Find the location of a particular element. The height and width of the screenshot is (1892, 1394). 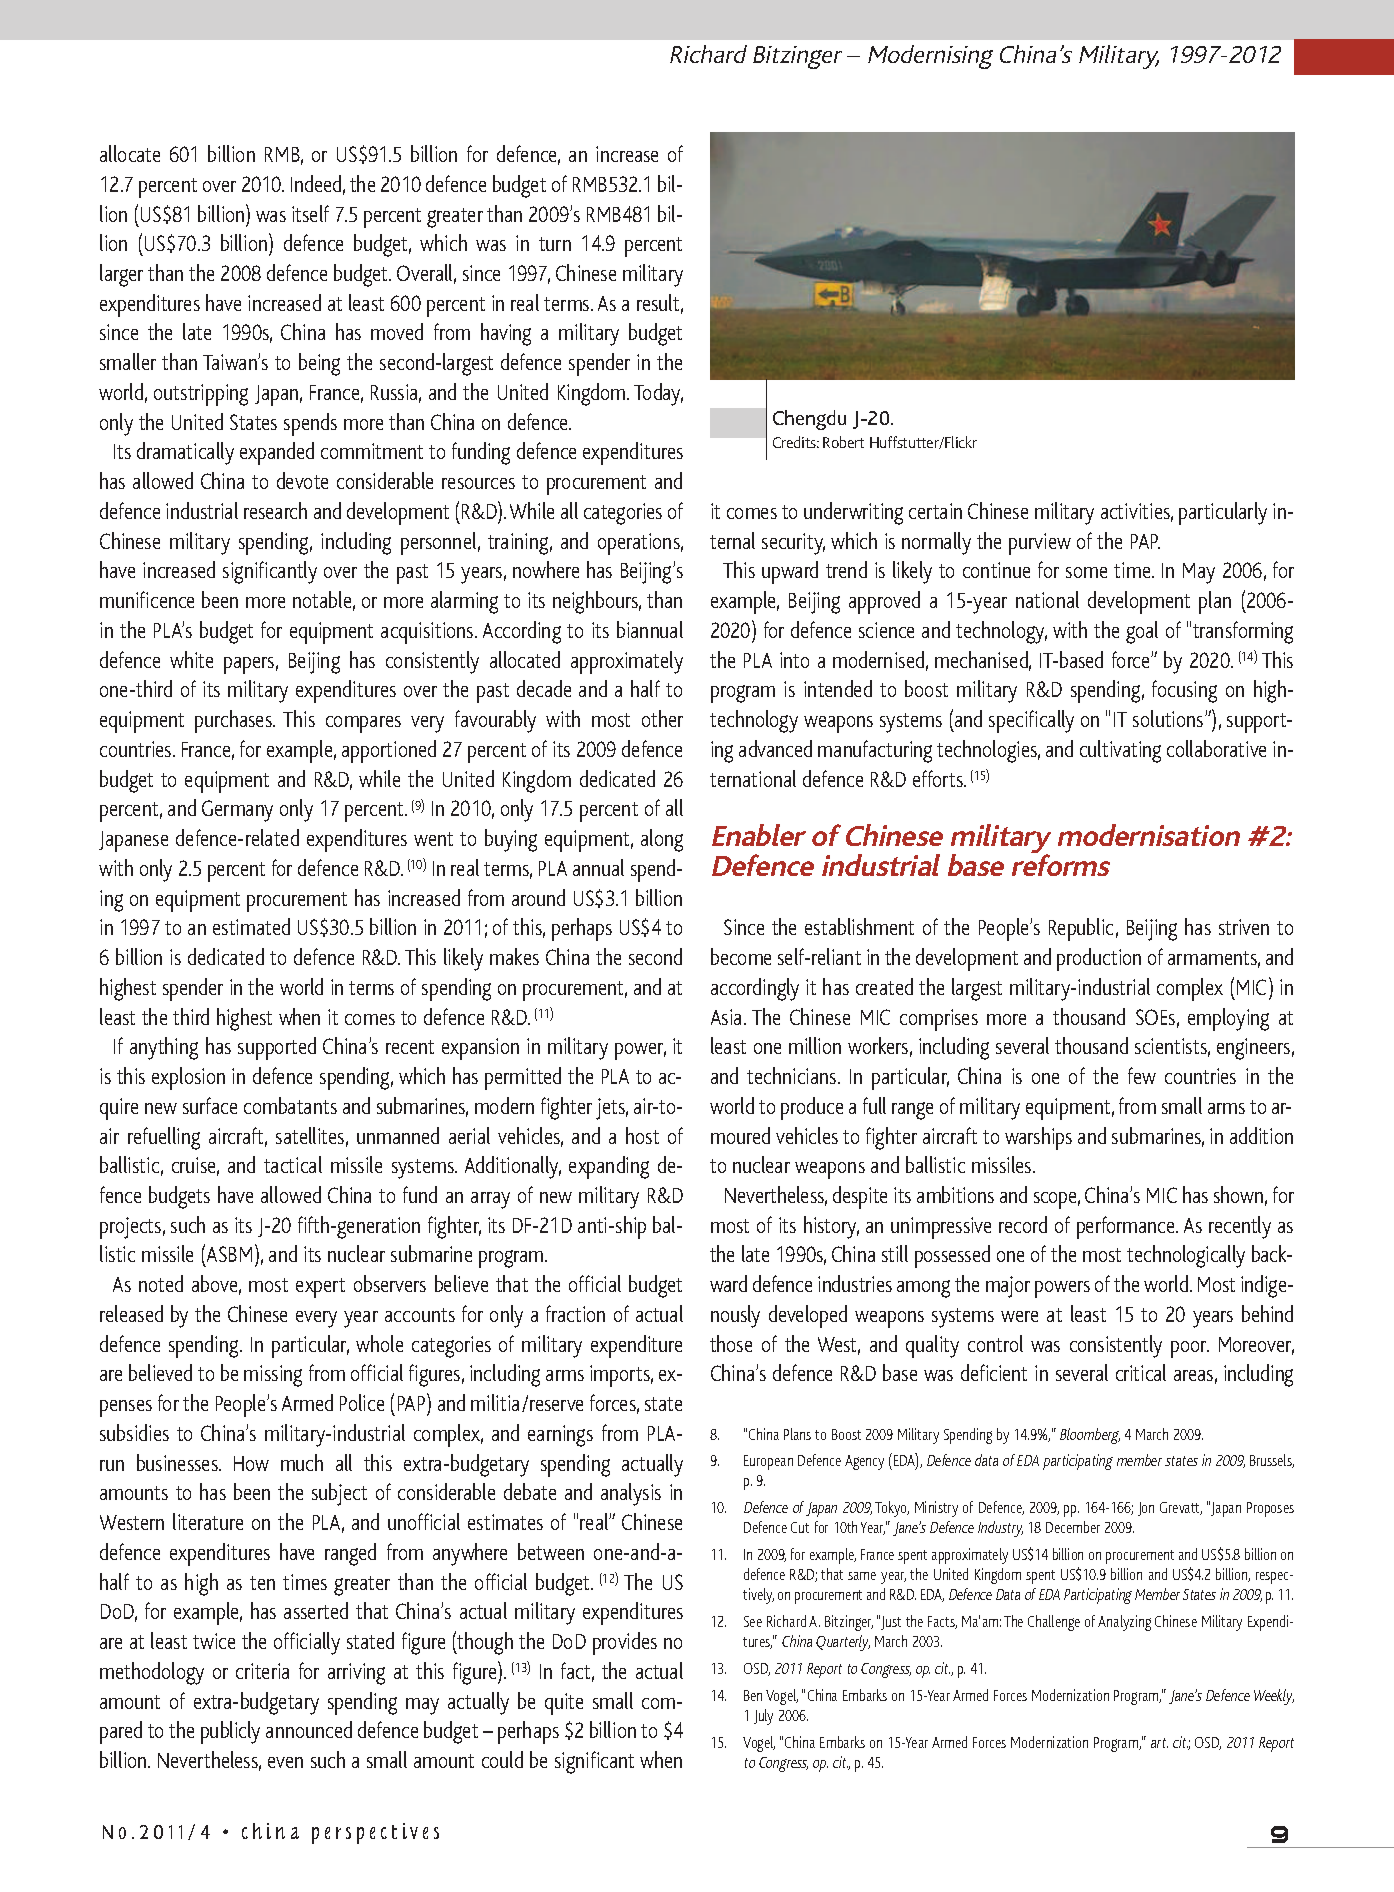

goal is located at coordinates (1142, 632).
